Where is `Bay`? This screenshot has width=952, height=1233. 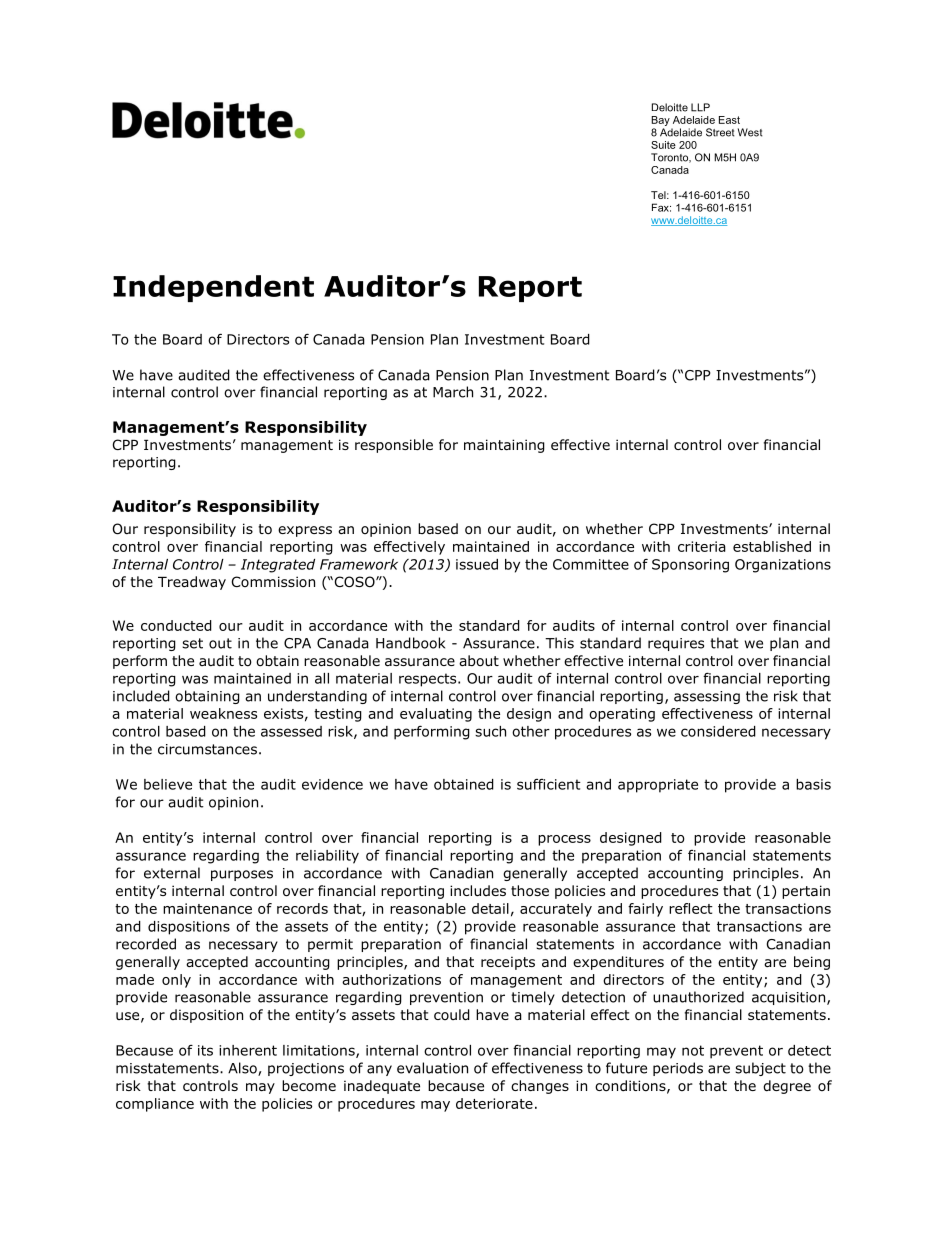 Bay is located at coordinates (660, 121).
